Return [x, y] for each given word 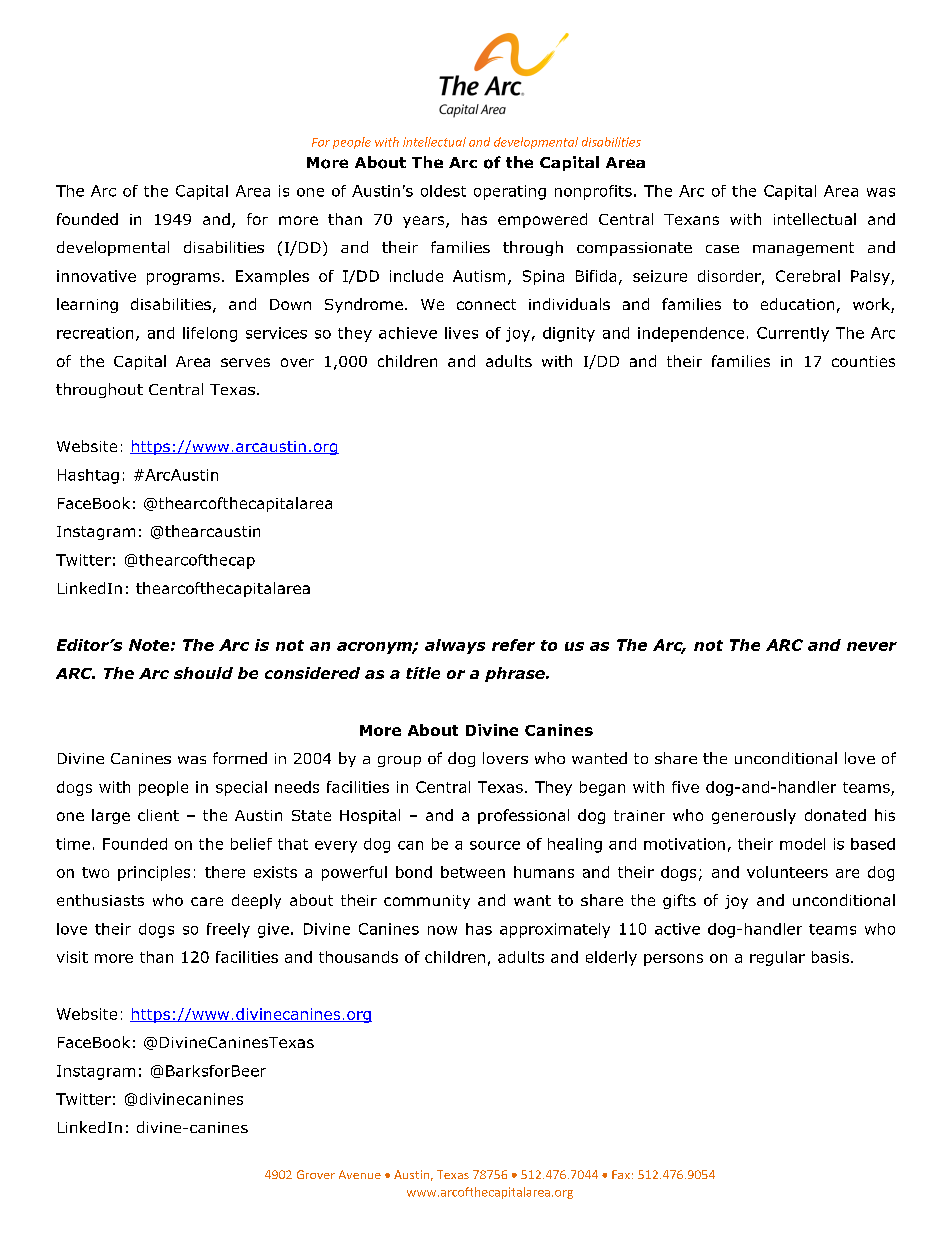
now [442, 930]
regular [777, 958]
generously [754, 816]
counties [863, 361]
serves [245, 362]
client [158, 815]
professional [523, 816]
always [455, 646]
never [872, 646]
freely [228, 930]
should [203, 673]
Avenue [360, 1174]
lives [461, 333]
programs [183, 279]
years [425, 222]
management [803, 249]
